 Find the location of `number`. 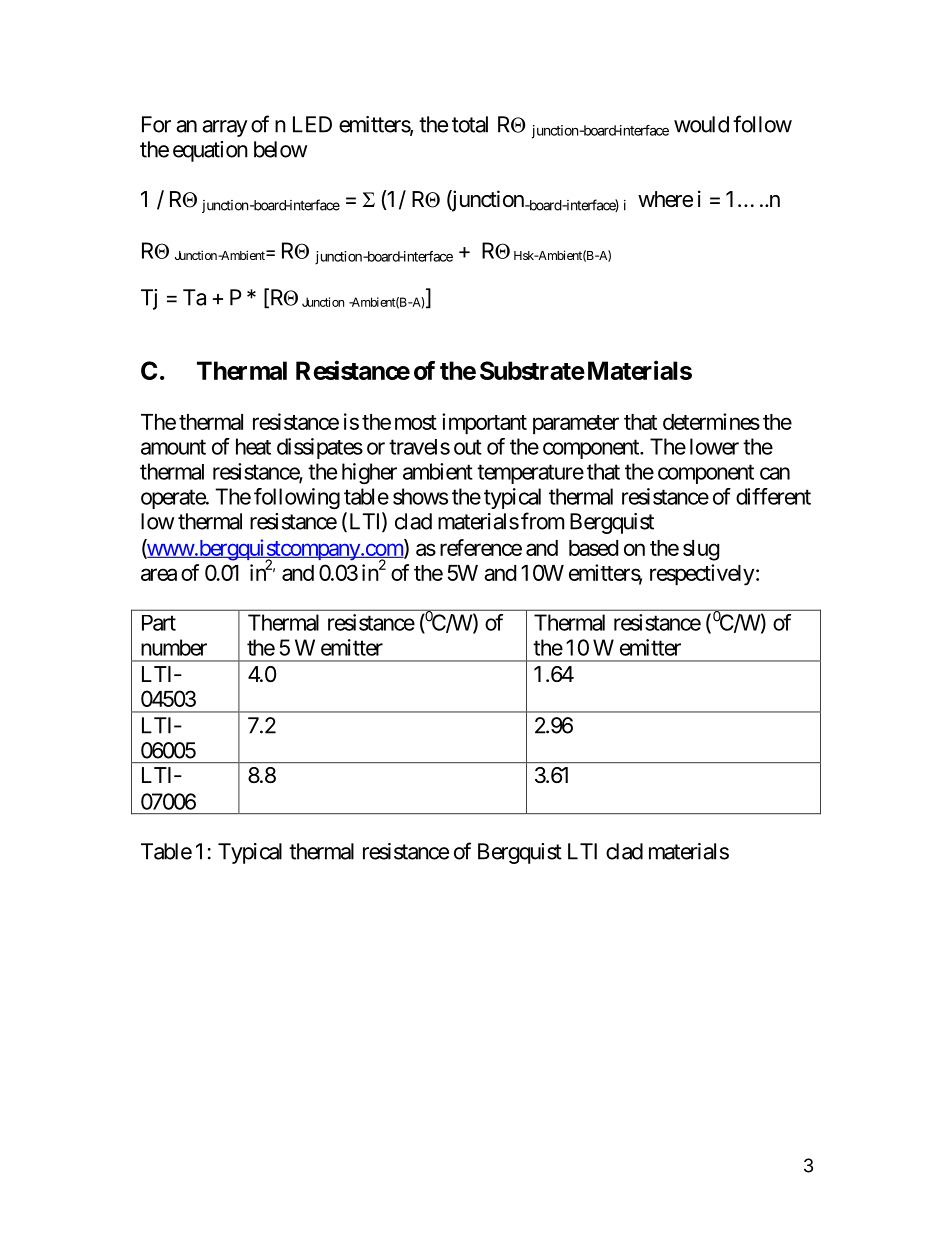

number is located at coordinates (174, 647).
